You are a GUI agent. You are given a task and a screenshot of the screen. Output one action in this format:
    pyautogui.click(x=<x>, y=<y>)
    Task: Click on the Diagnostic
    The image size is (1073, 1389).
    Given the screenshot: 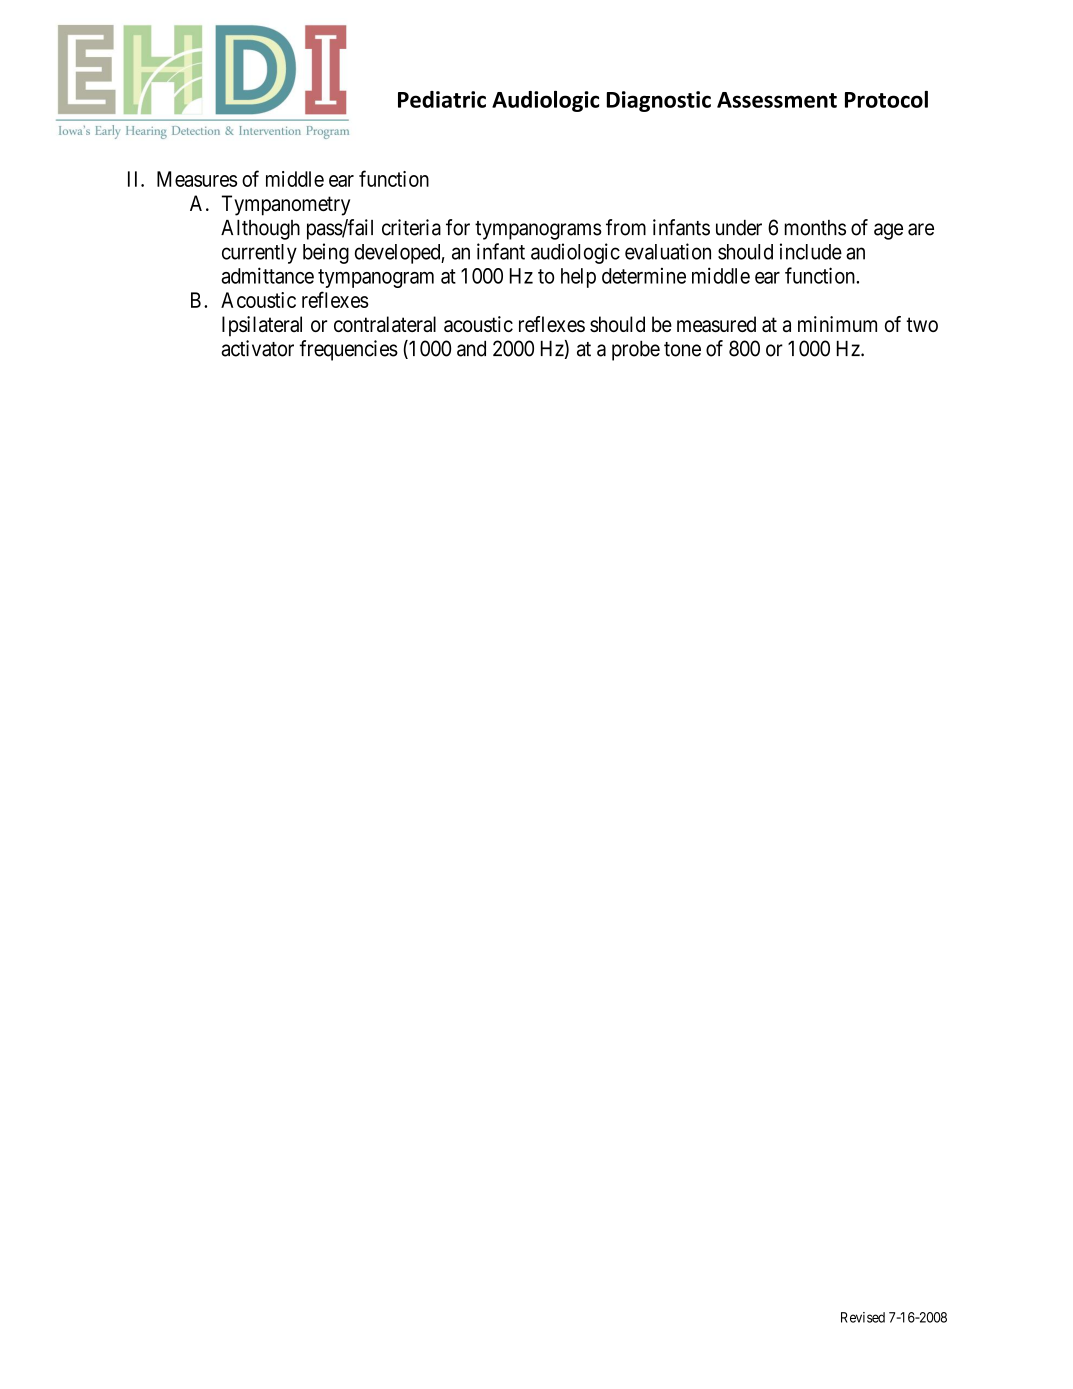 What is the action you would take?
    pyautogui.click(x=659, y=101)
